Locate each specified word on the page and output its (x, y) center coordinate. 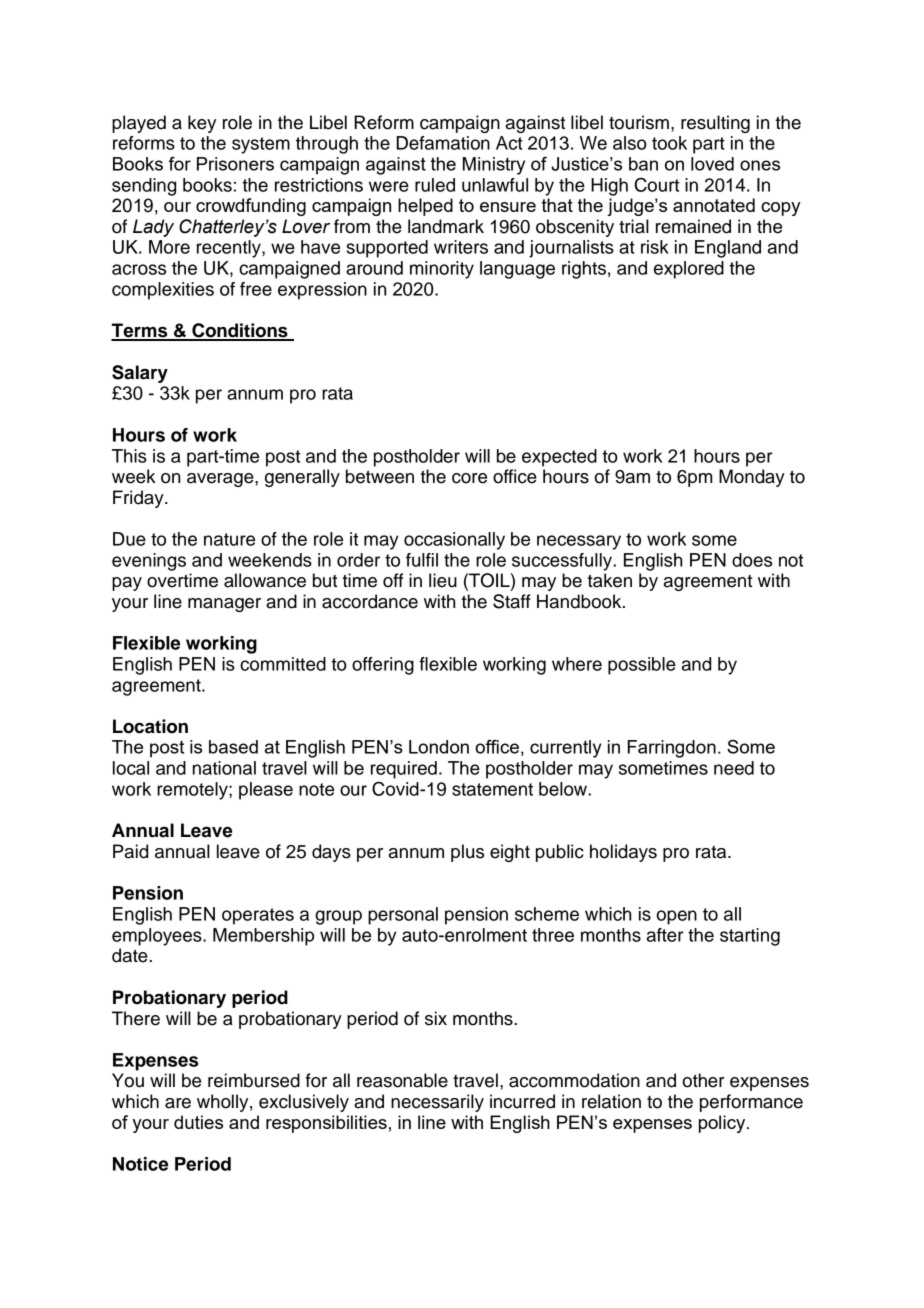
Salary (140, 374)
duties (198, 1122)
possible (642, 666)
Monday (752, 478)
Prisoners (235, 164)
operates (258, 916)
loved (712, 164)
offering (383, 666)
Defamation (443, 143)
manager (224, 605)
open (676, 917)
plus (467, 853)
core (469, 478)
